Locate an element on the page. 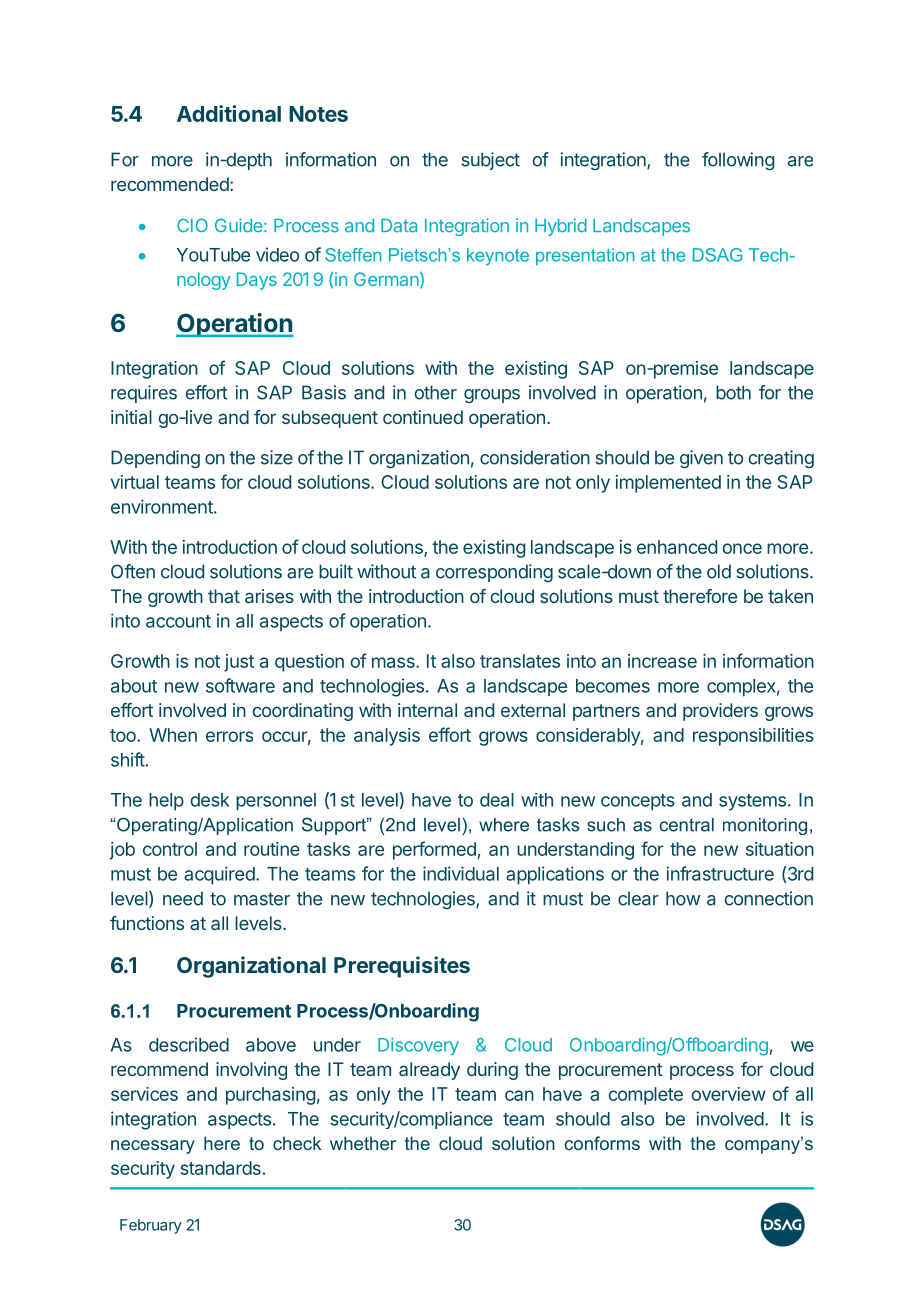 The width and height of the document is (924, 1308). how is located at coordinates (683, 898).
